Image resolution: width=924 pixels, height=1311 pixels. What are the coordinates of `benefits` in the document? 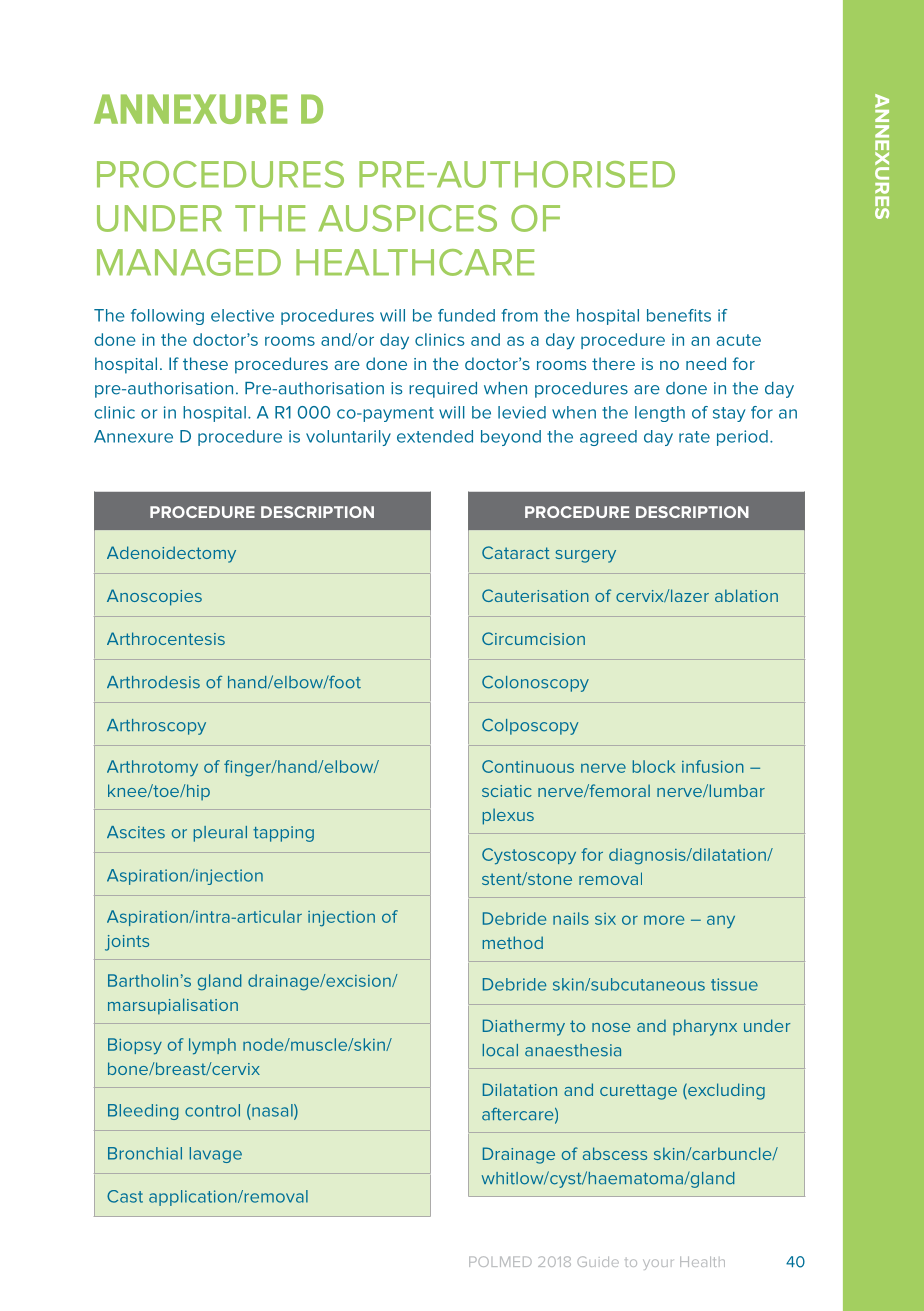 It's located at (679, 315).
